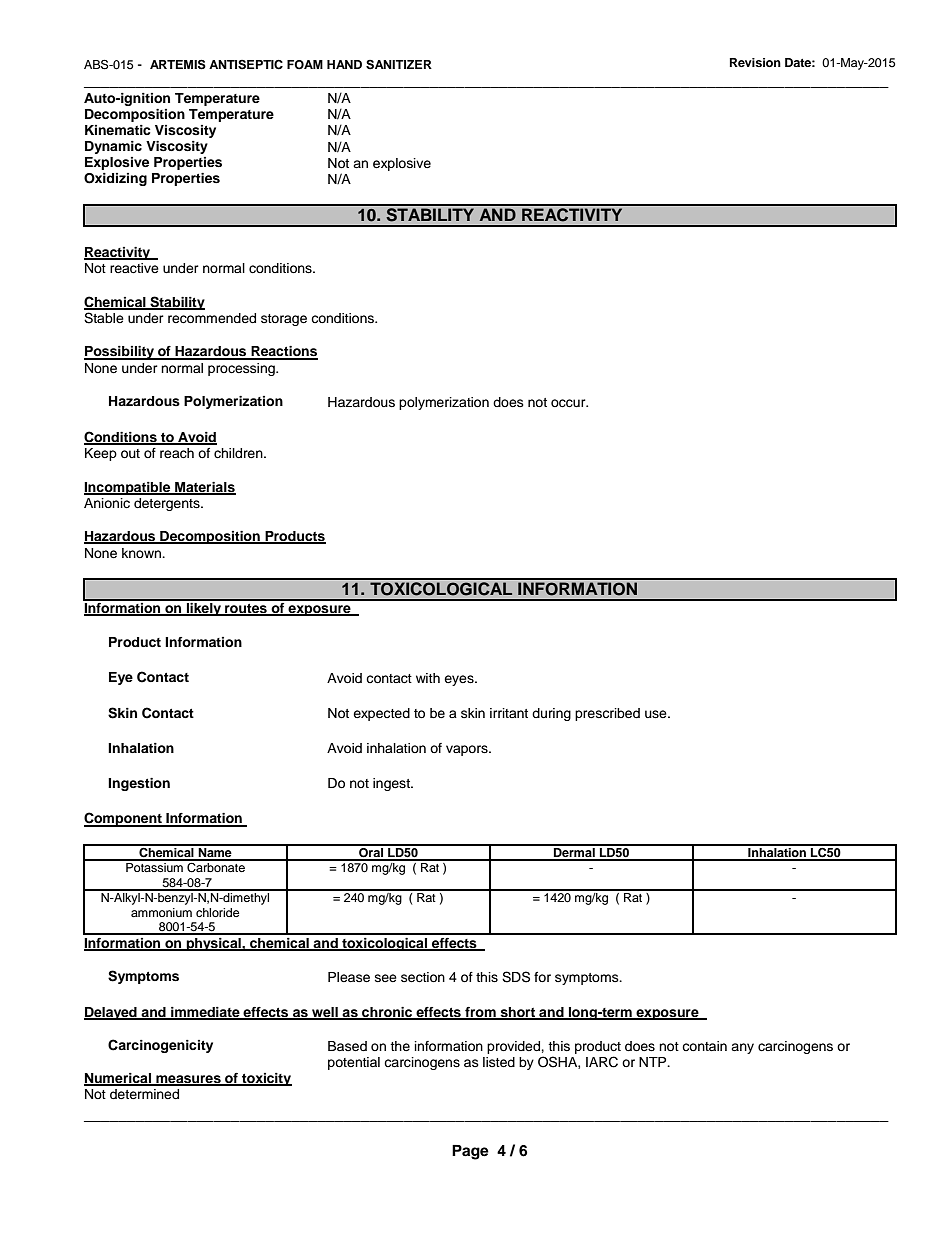  I want to click on section, so click(423, 977).
